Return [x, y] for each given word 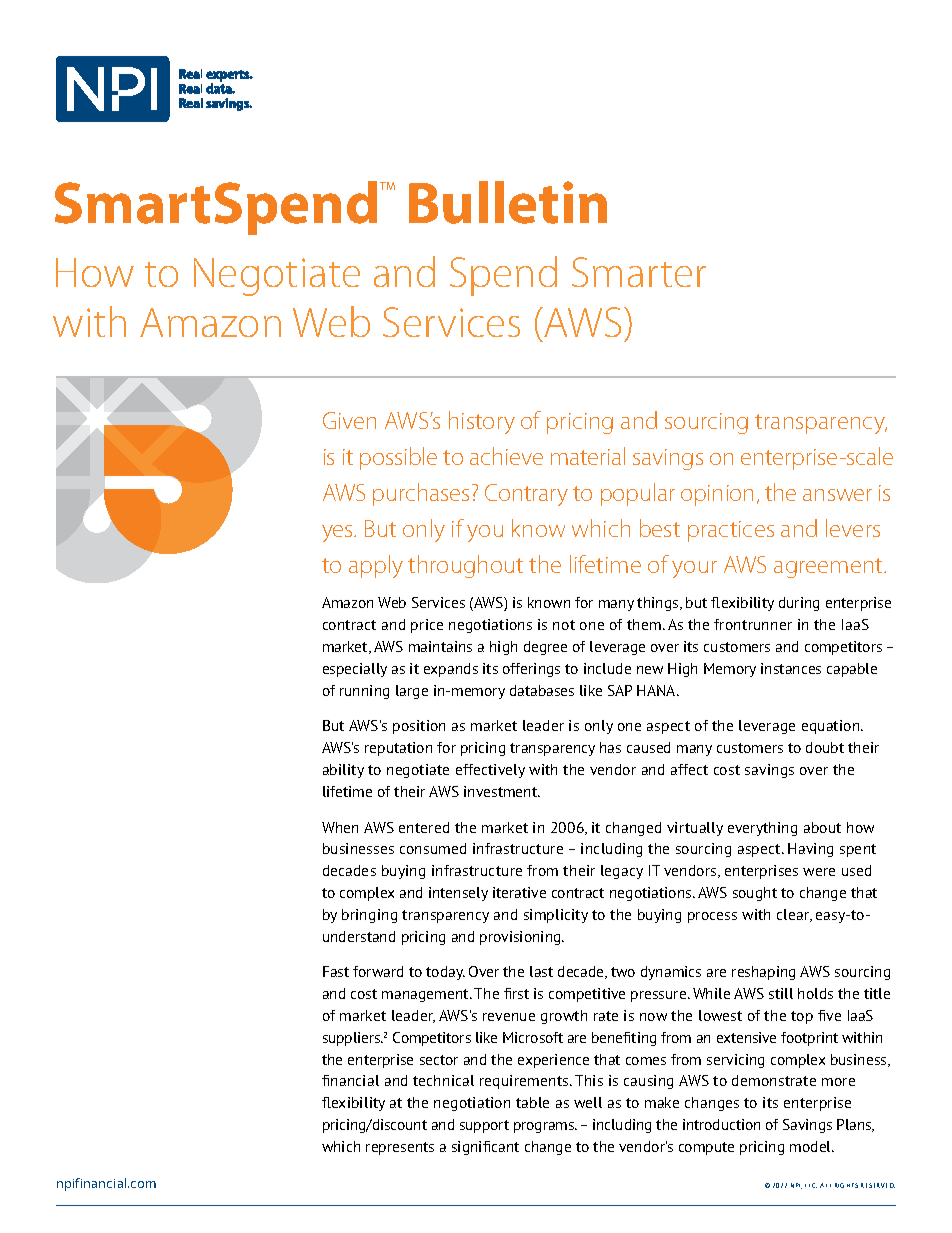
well [588, 1102]
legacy [622, 872]
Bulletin [508, 202]
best [660, 528]
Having [810, 850]
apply [376, 566]
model [812, 1146]
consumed [433, 848]
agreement [829, 568]
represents [400, 1148]
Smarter [639, 272]
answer [837, 495]
